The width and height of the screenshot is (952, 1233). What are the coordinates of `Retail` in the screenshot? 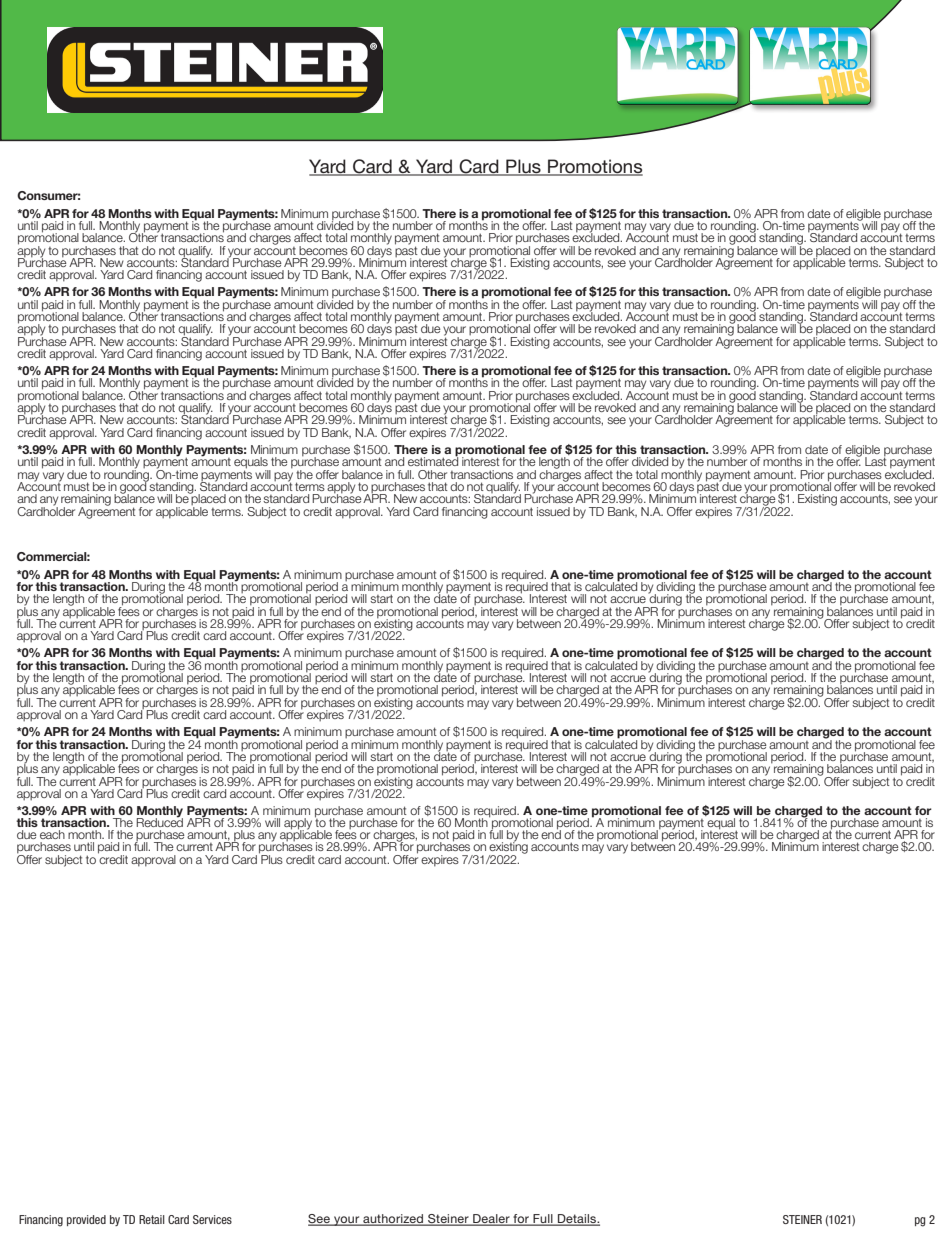 It's located at (152, 1219).
